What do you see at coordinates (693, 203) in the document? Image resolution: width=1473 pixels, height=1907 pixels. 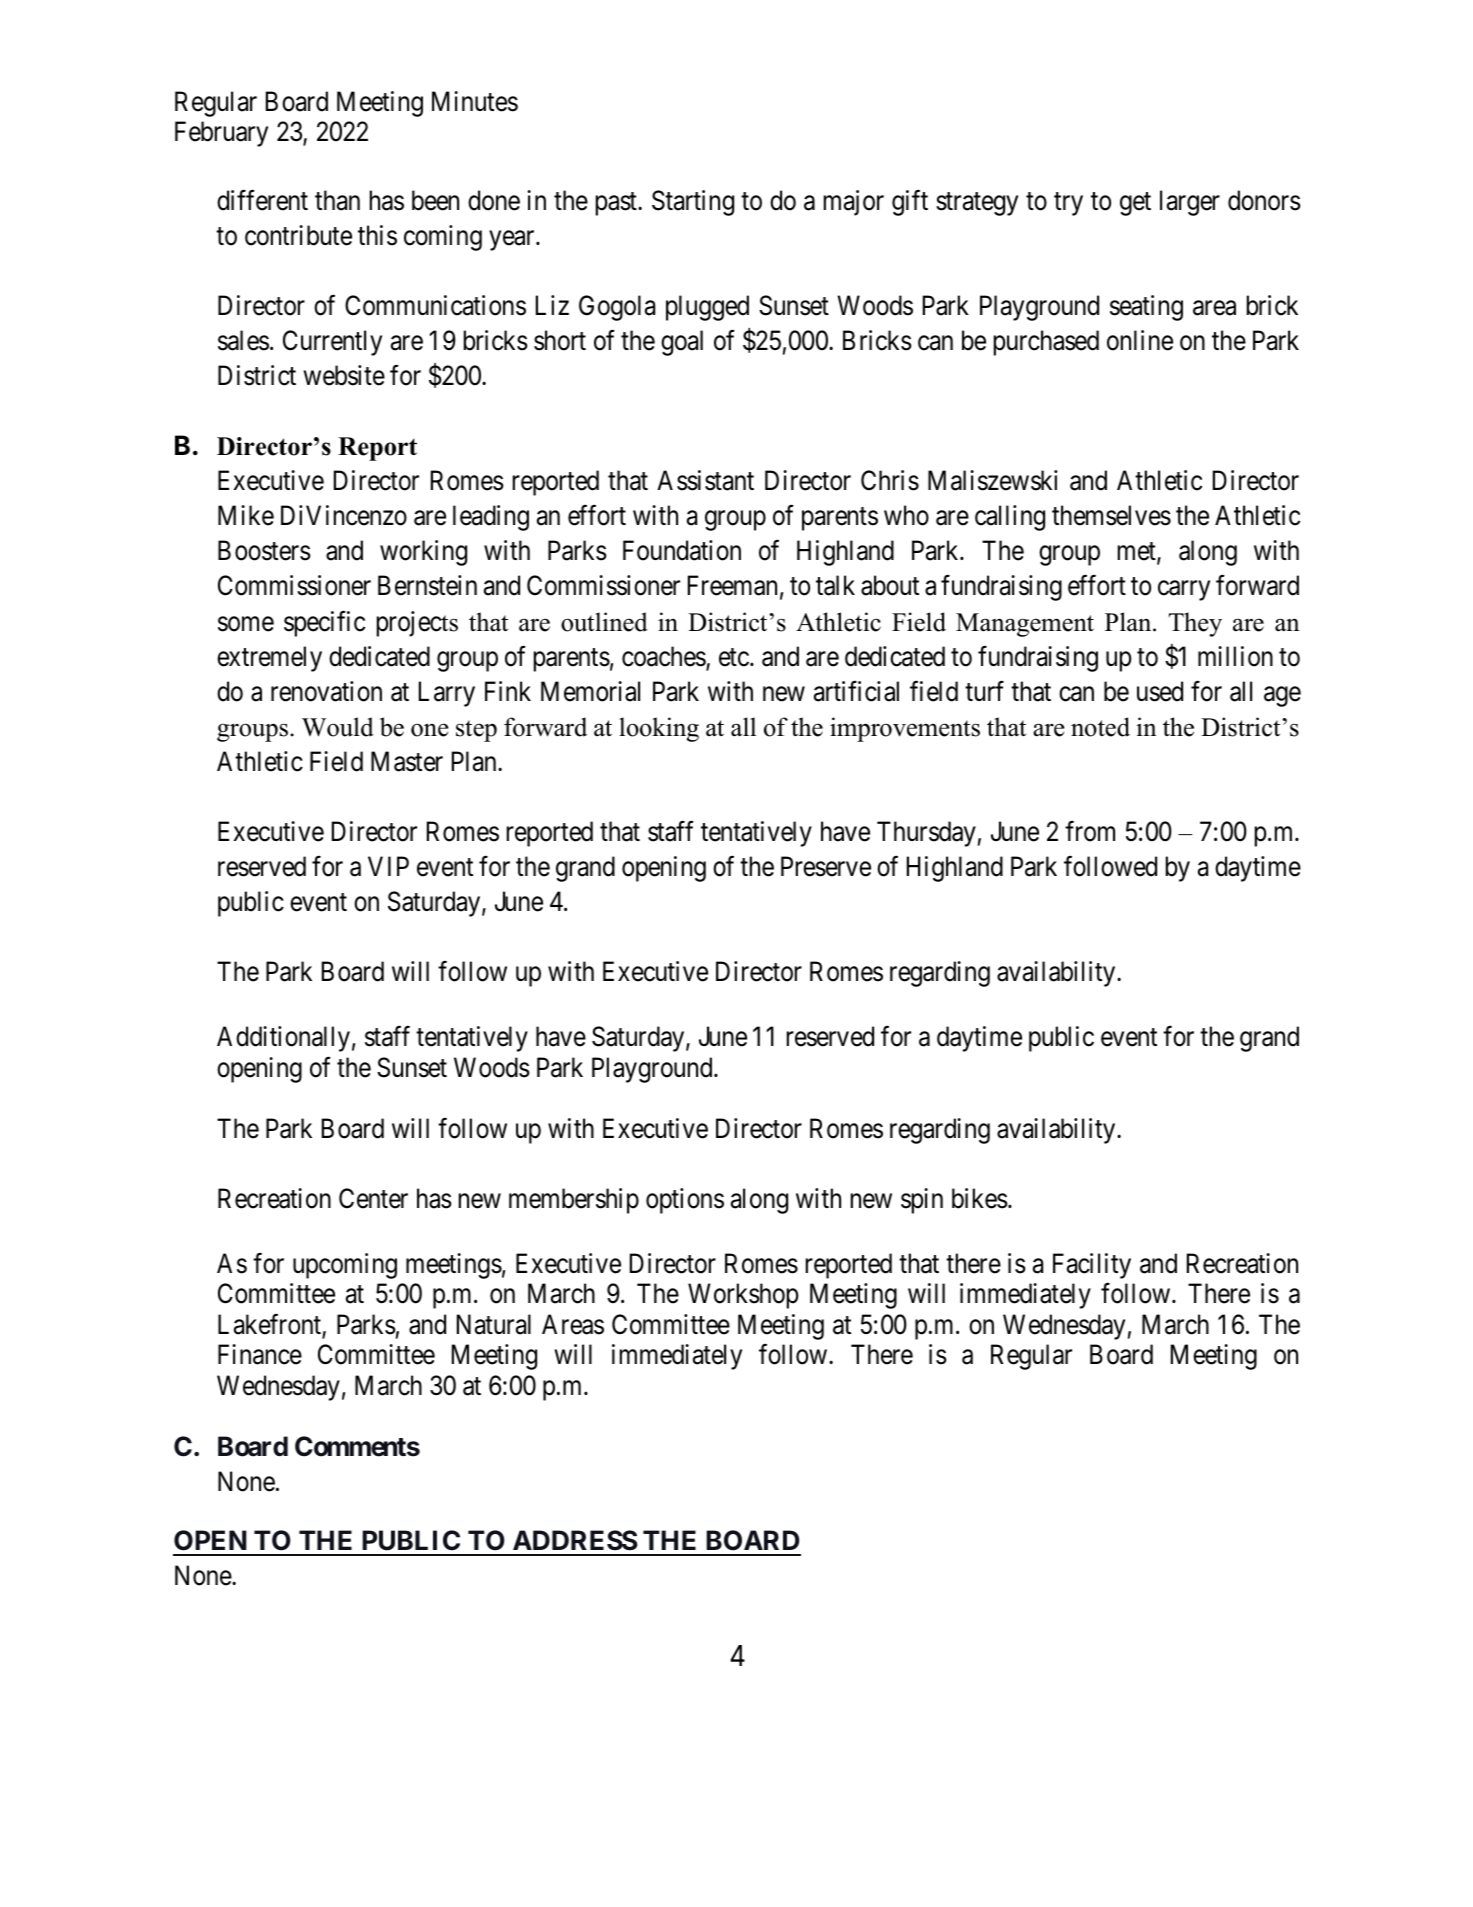 I see `Starting` at bounding box center [693, 203].
